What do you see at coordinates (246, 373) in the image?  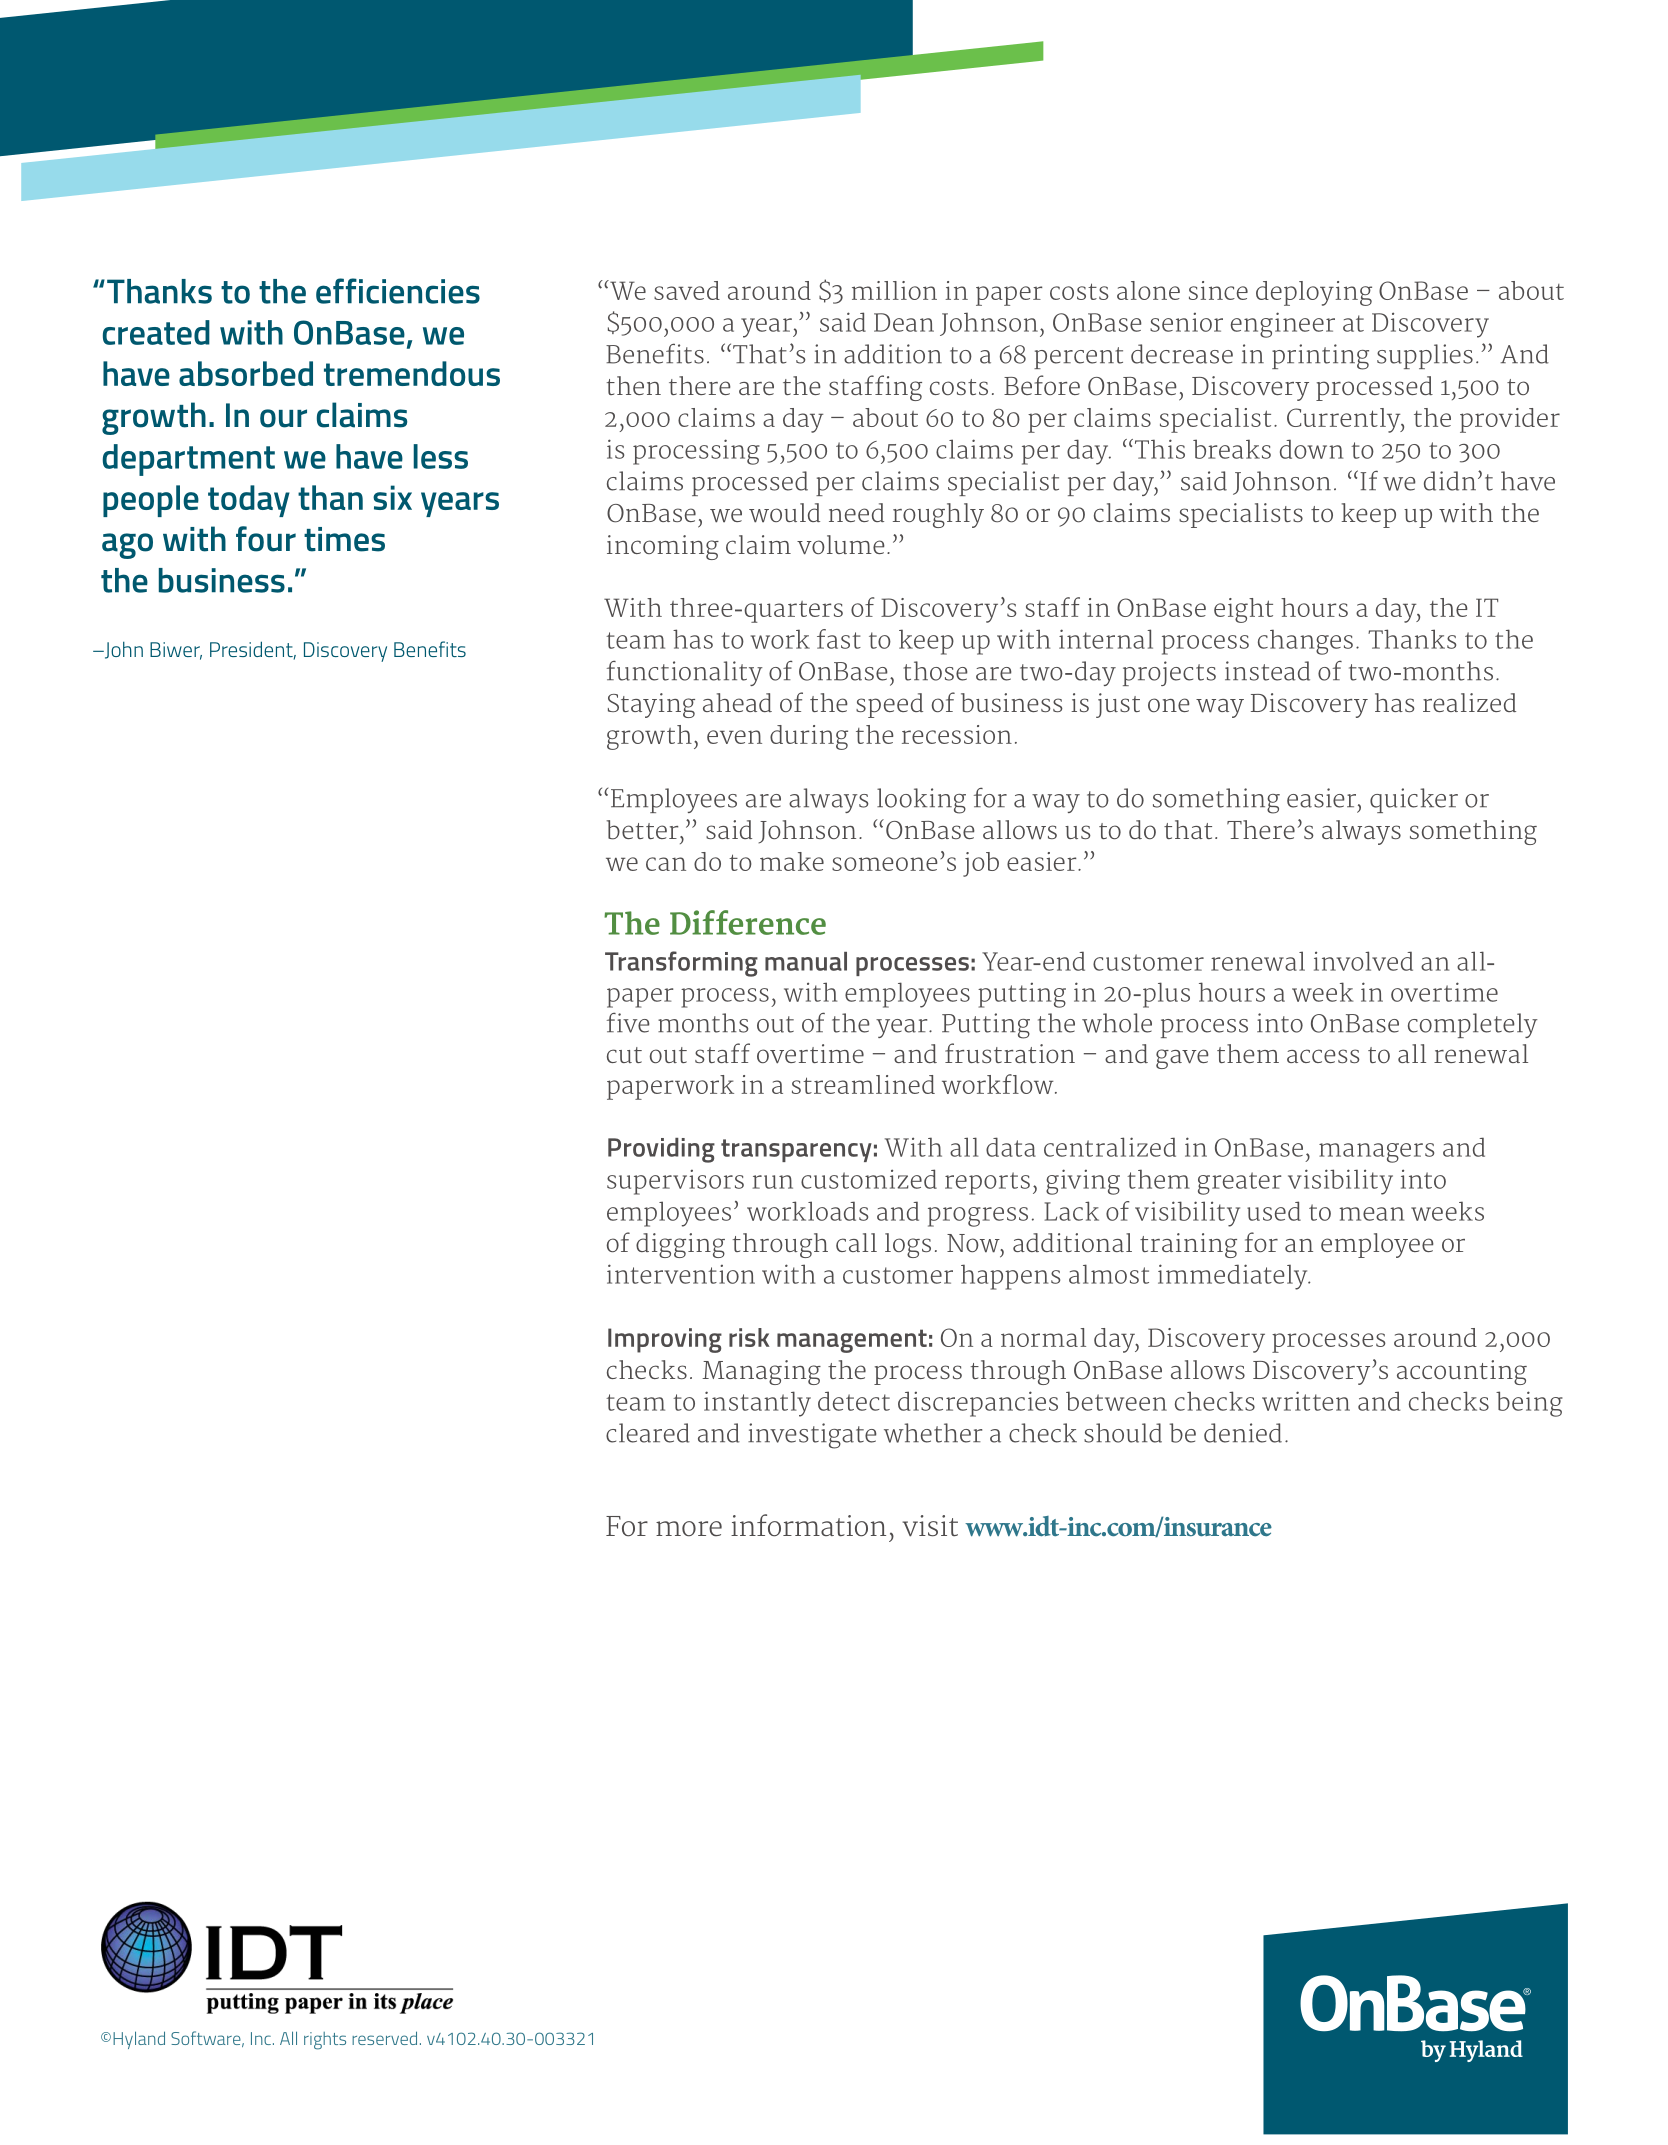 I see `absorbed` at bounding box center [246, 373].
